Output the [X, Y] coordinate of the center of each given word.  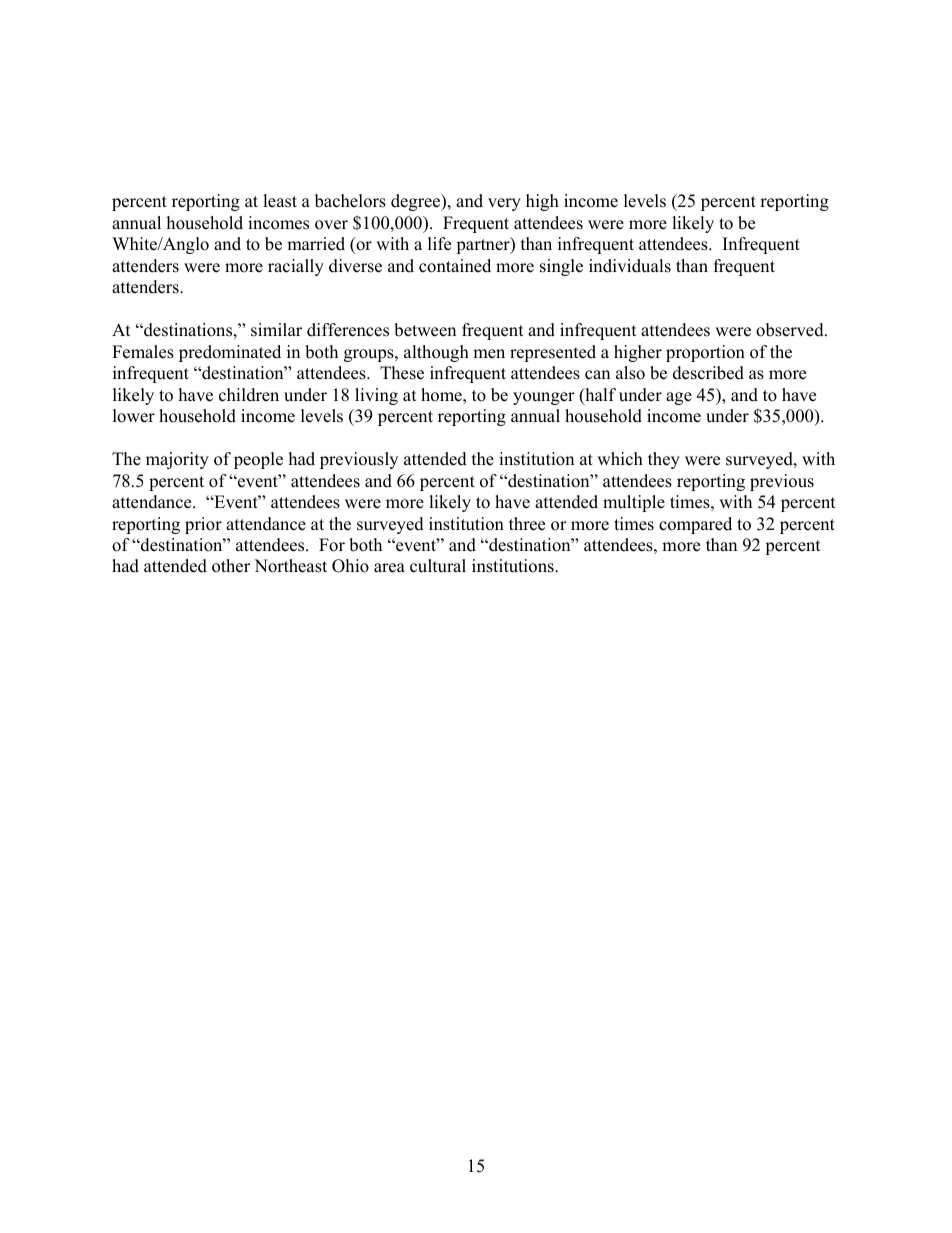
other [231, 566]
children [249, 395]
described [708, 373]
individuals [630, 266]
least [280, 201]
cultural [438, 566]
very [504, 204]
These [402, 373]
